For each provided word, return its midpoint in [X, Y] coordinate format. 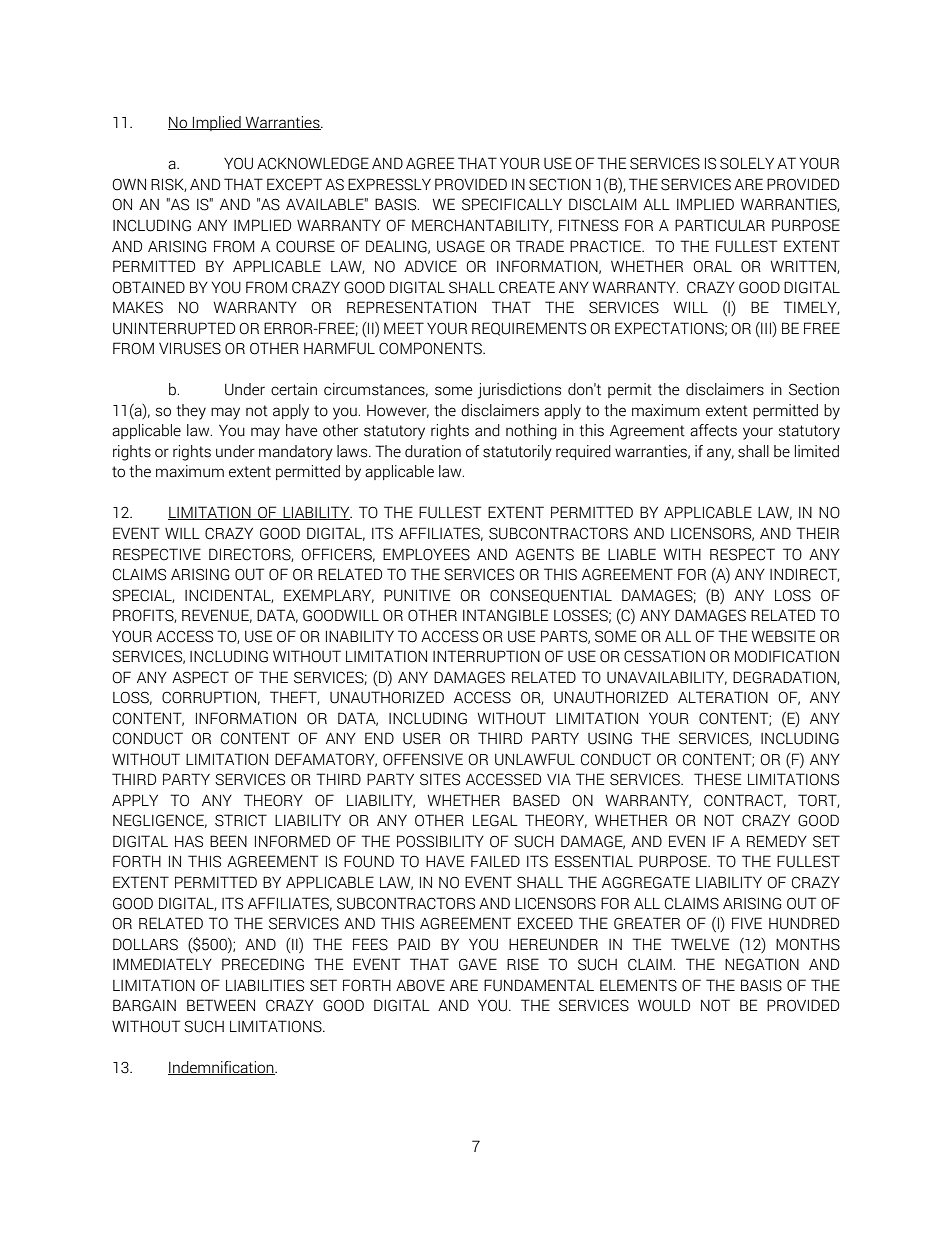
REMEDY [777, 841]
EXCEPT [294, 184]
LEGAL [495, 820]
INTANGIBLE [505, 615]
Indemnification [222, 1068]
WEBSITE [783, 636]
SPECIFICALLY [512, 204]
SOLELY [747, 163]
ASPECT [200, 677]
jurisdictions [519, 391]
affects [713, 430]
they [191, 412]
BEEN [228, 841]
